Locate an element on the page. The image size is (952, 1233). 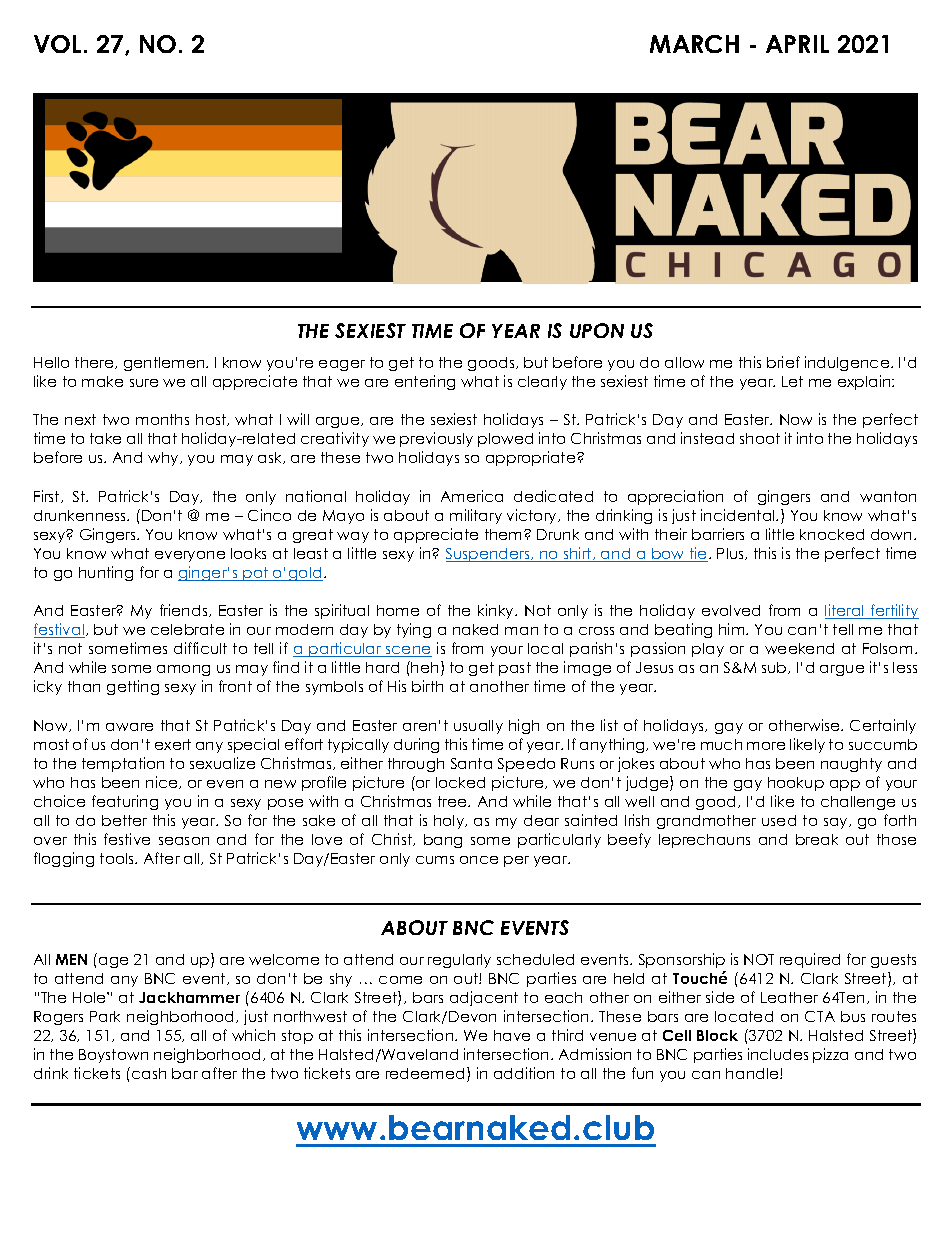
gentlemen is located at coordinates (165, 364).
